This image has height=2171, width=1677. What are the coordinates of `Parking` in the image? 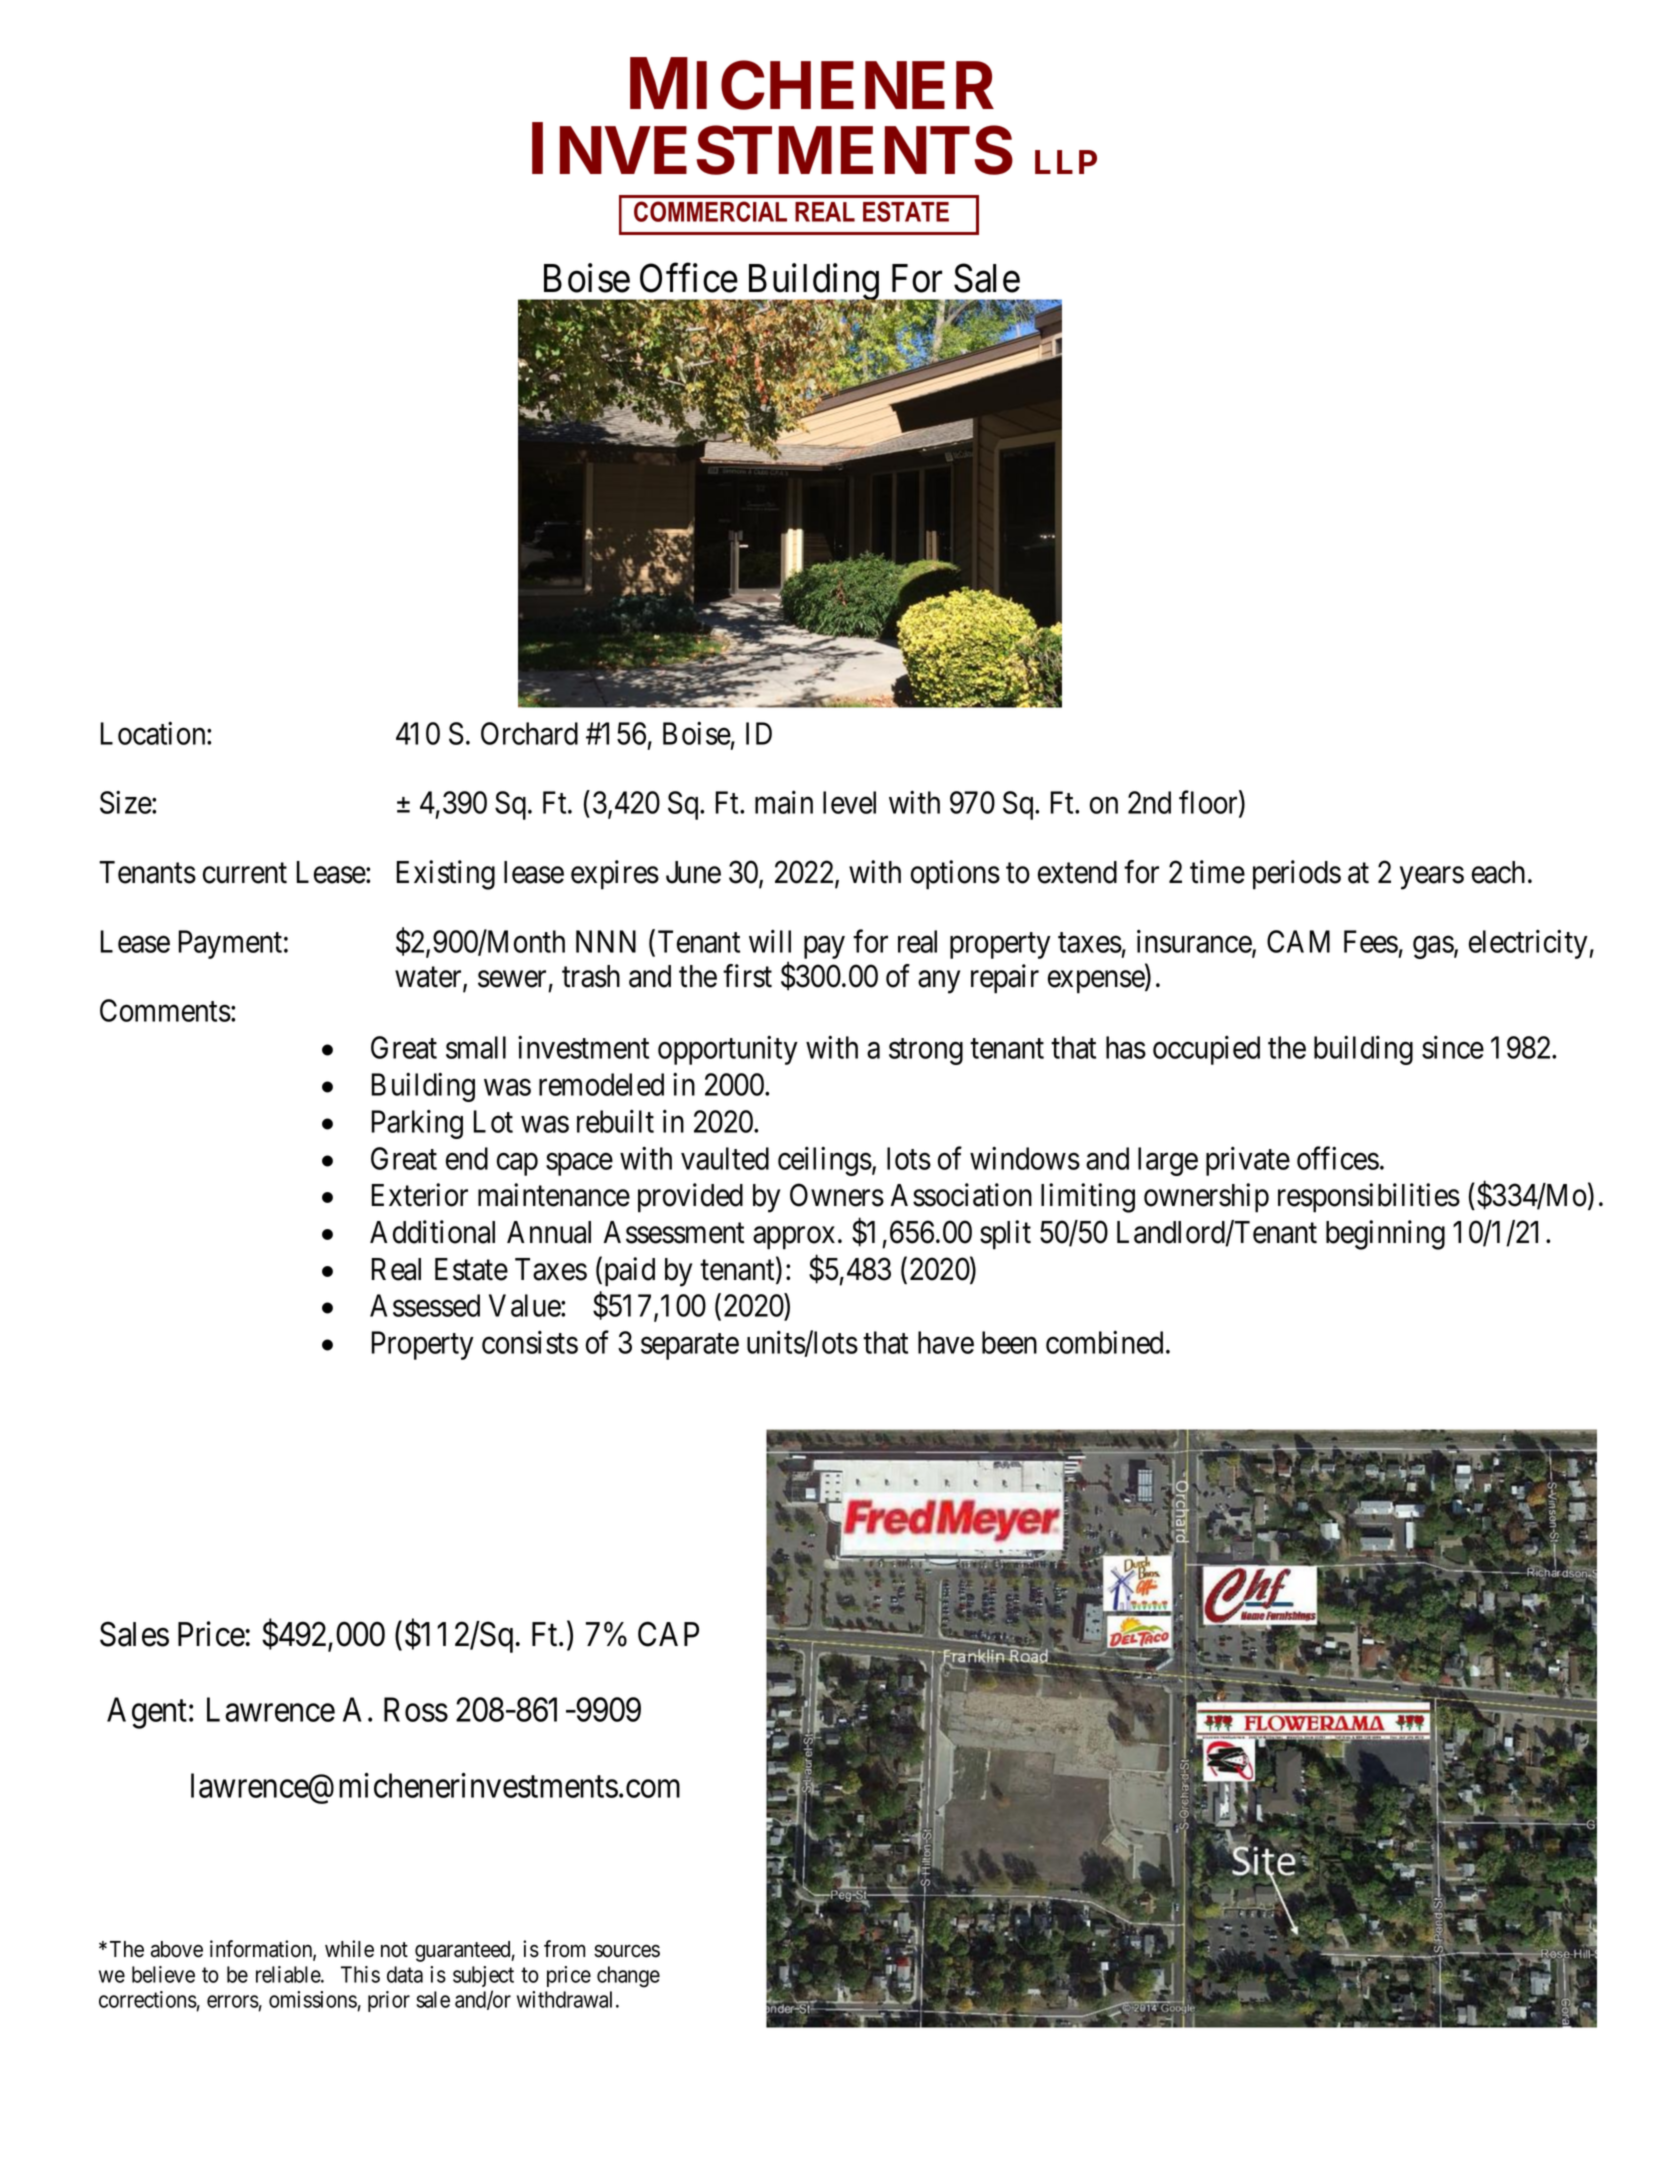 It's located at (417, 1124).
